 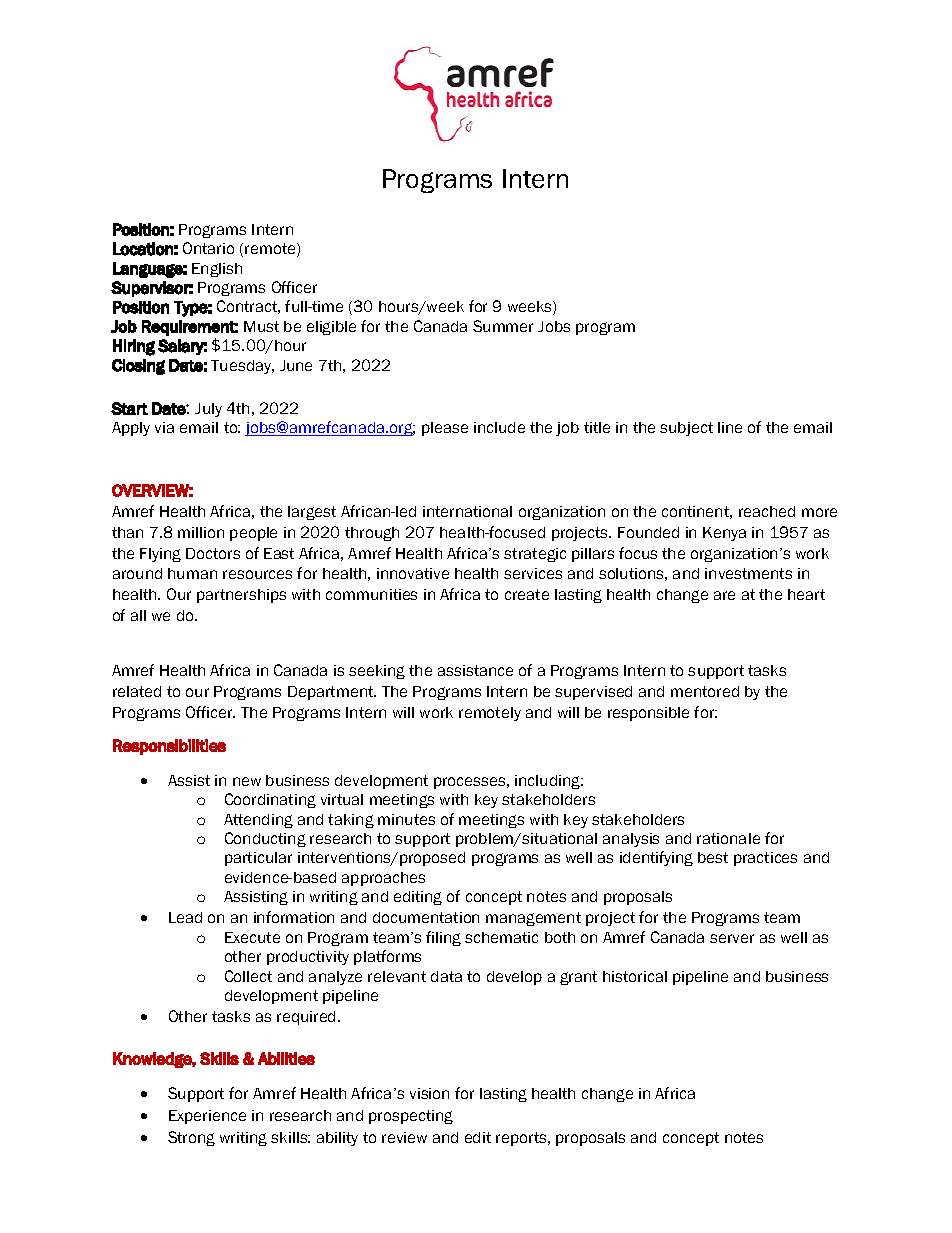 What do you see at coordinates (207, 1117) in the document?
I see `Experience` at bounding box center [207, 1117].
